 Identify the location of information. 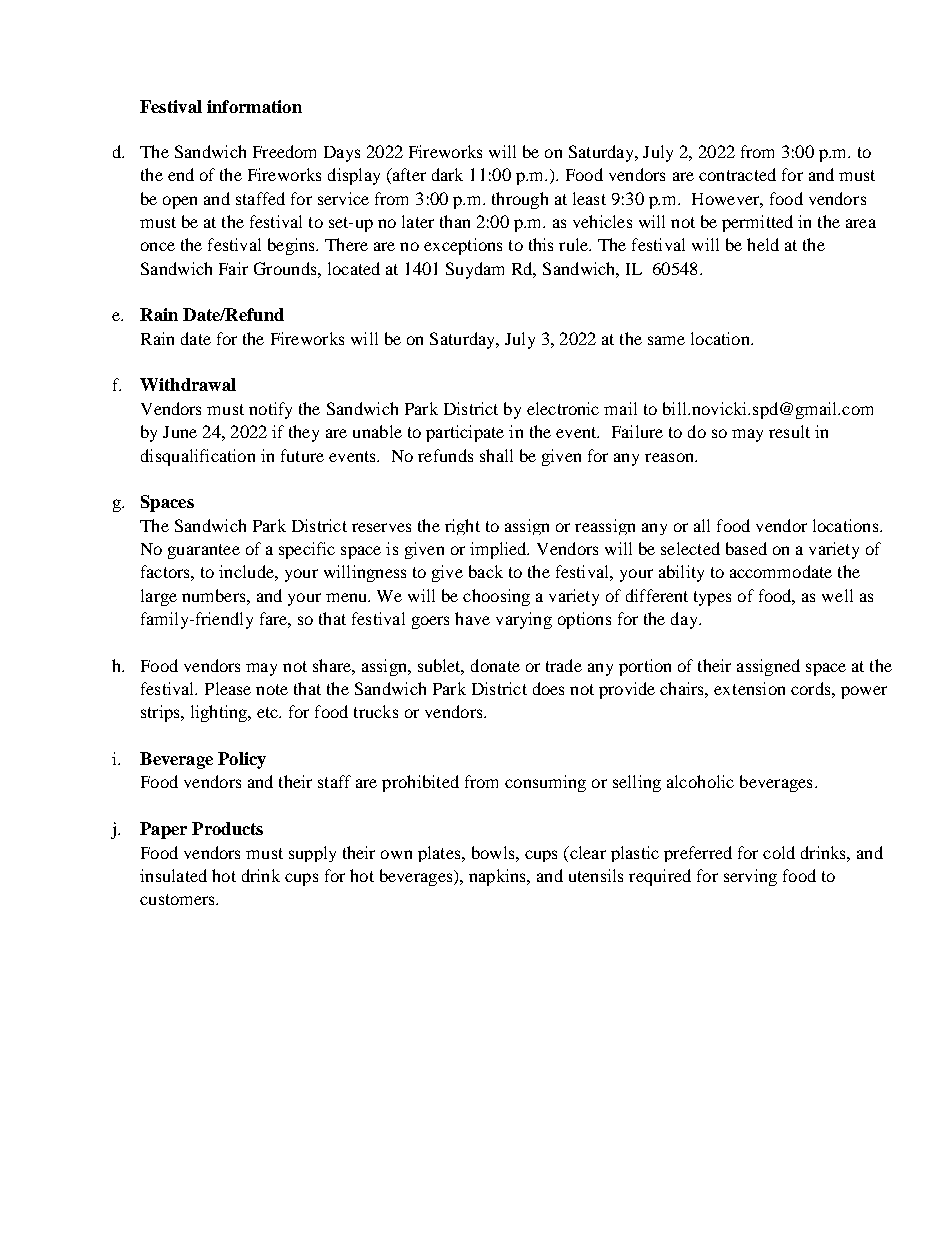
(254, 106).
